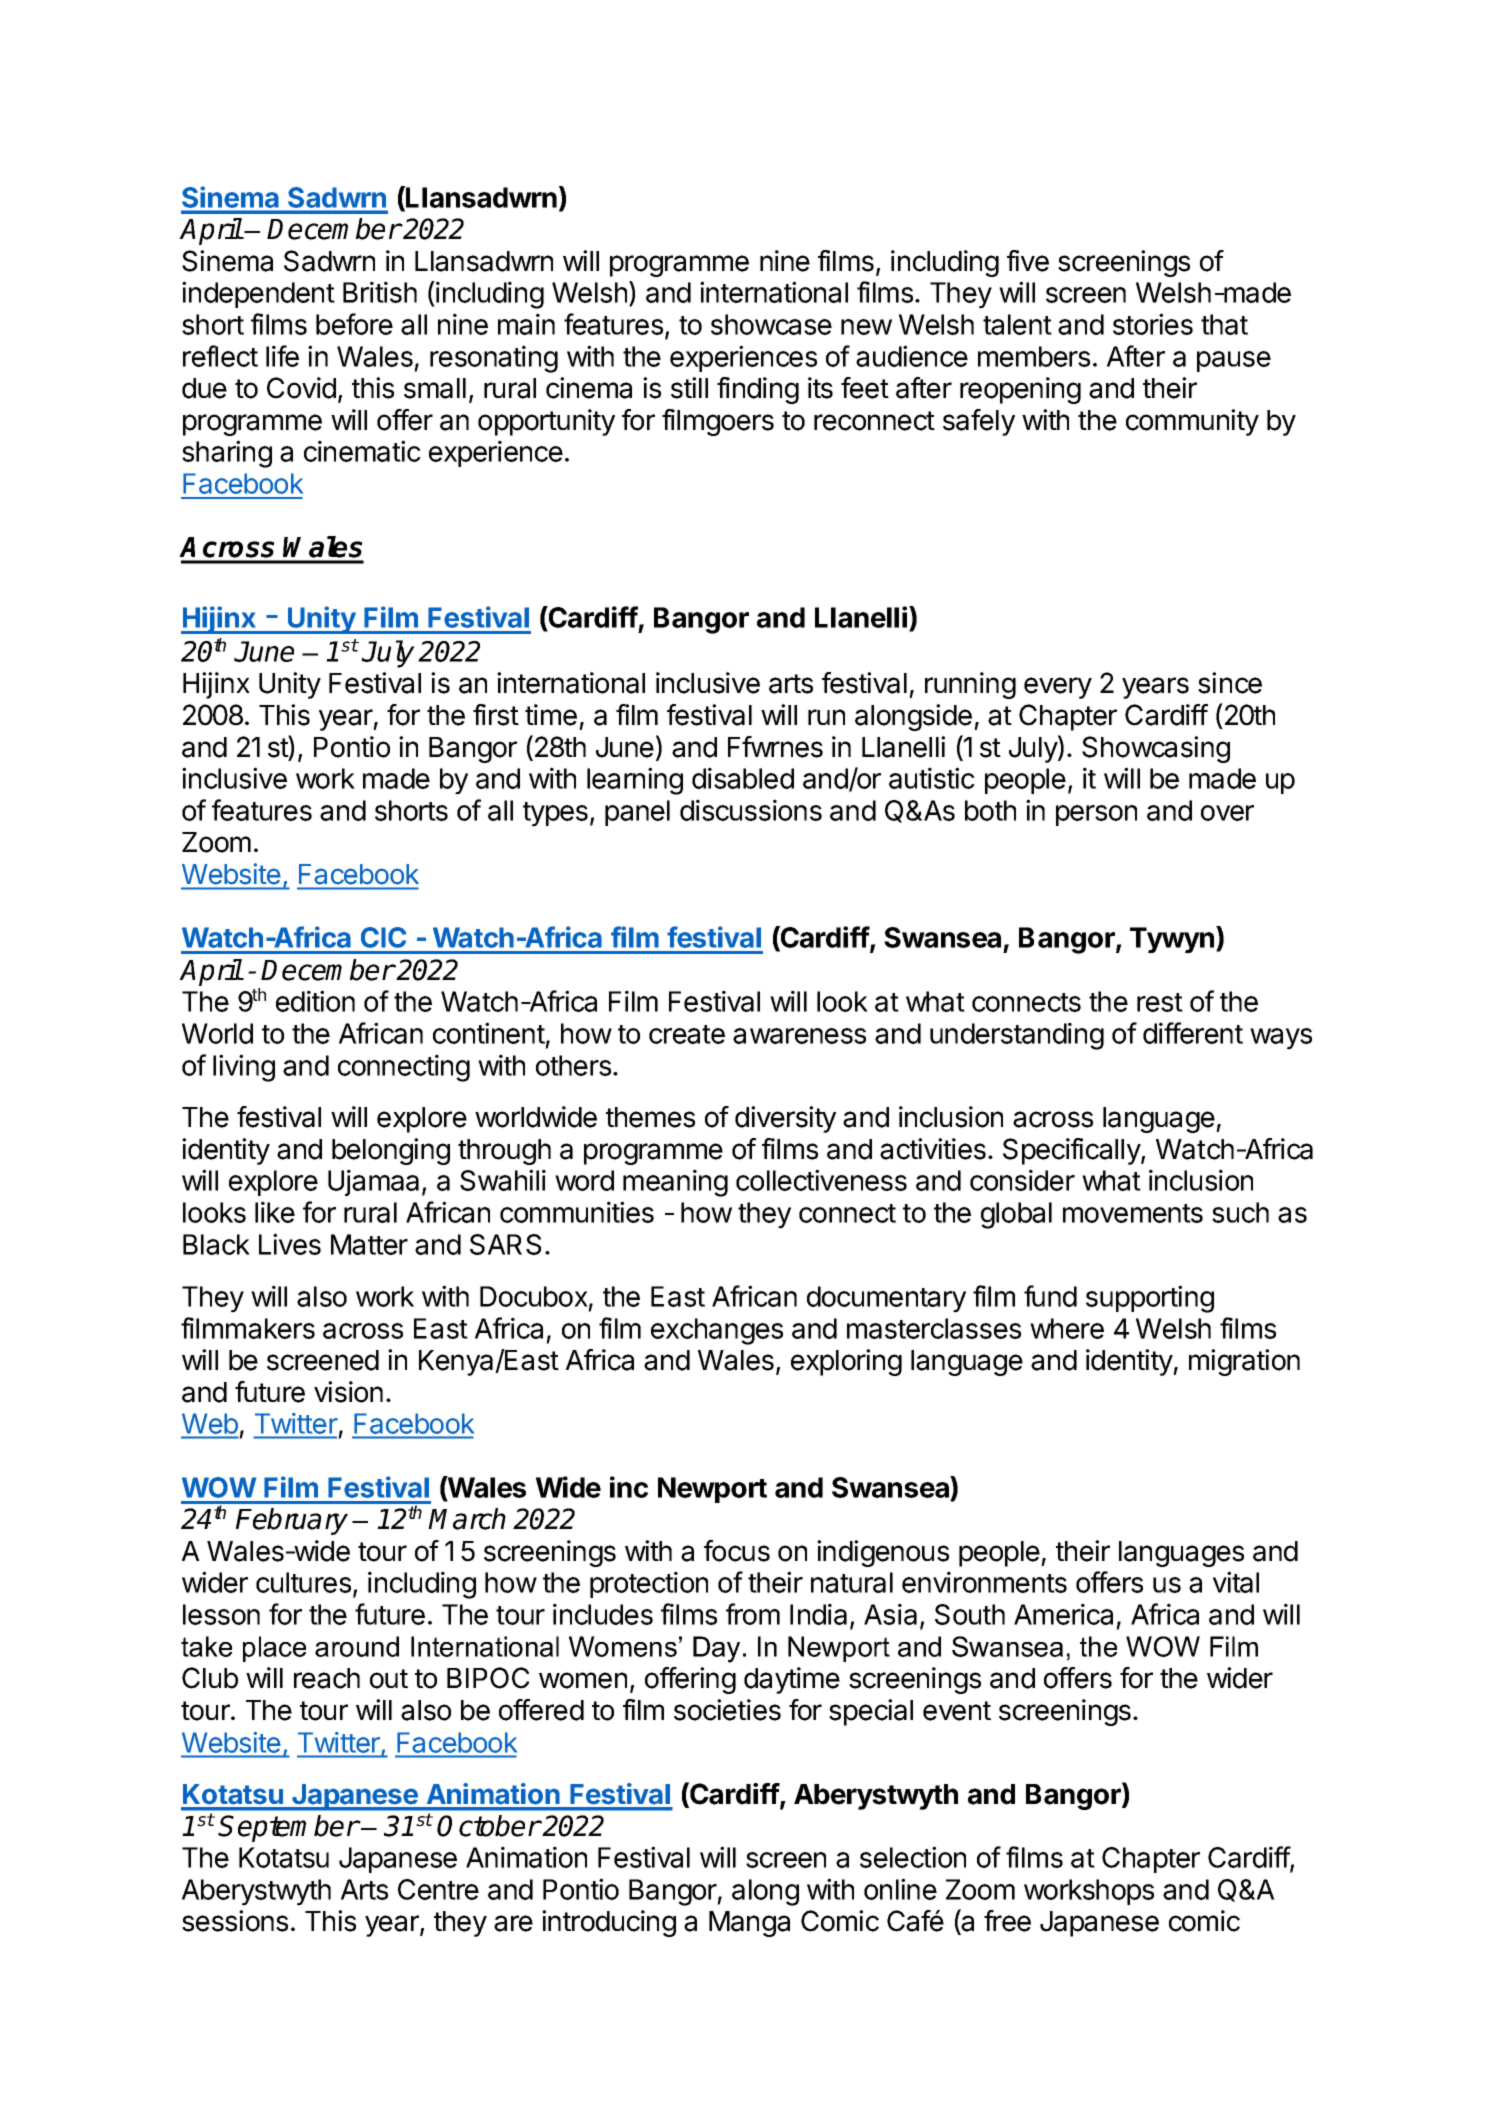 The width and height of the screenshot is (1497, 2118). Describe the element at coordinates (749, 1924) in the screenshot. I see `Manga` at that location.
